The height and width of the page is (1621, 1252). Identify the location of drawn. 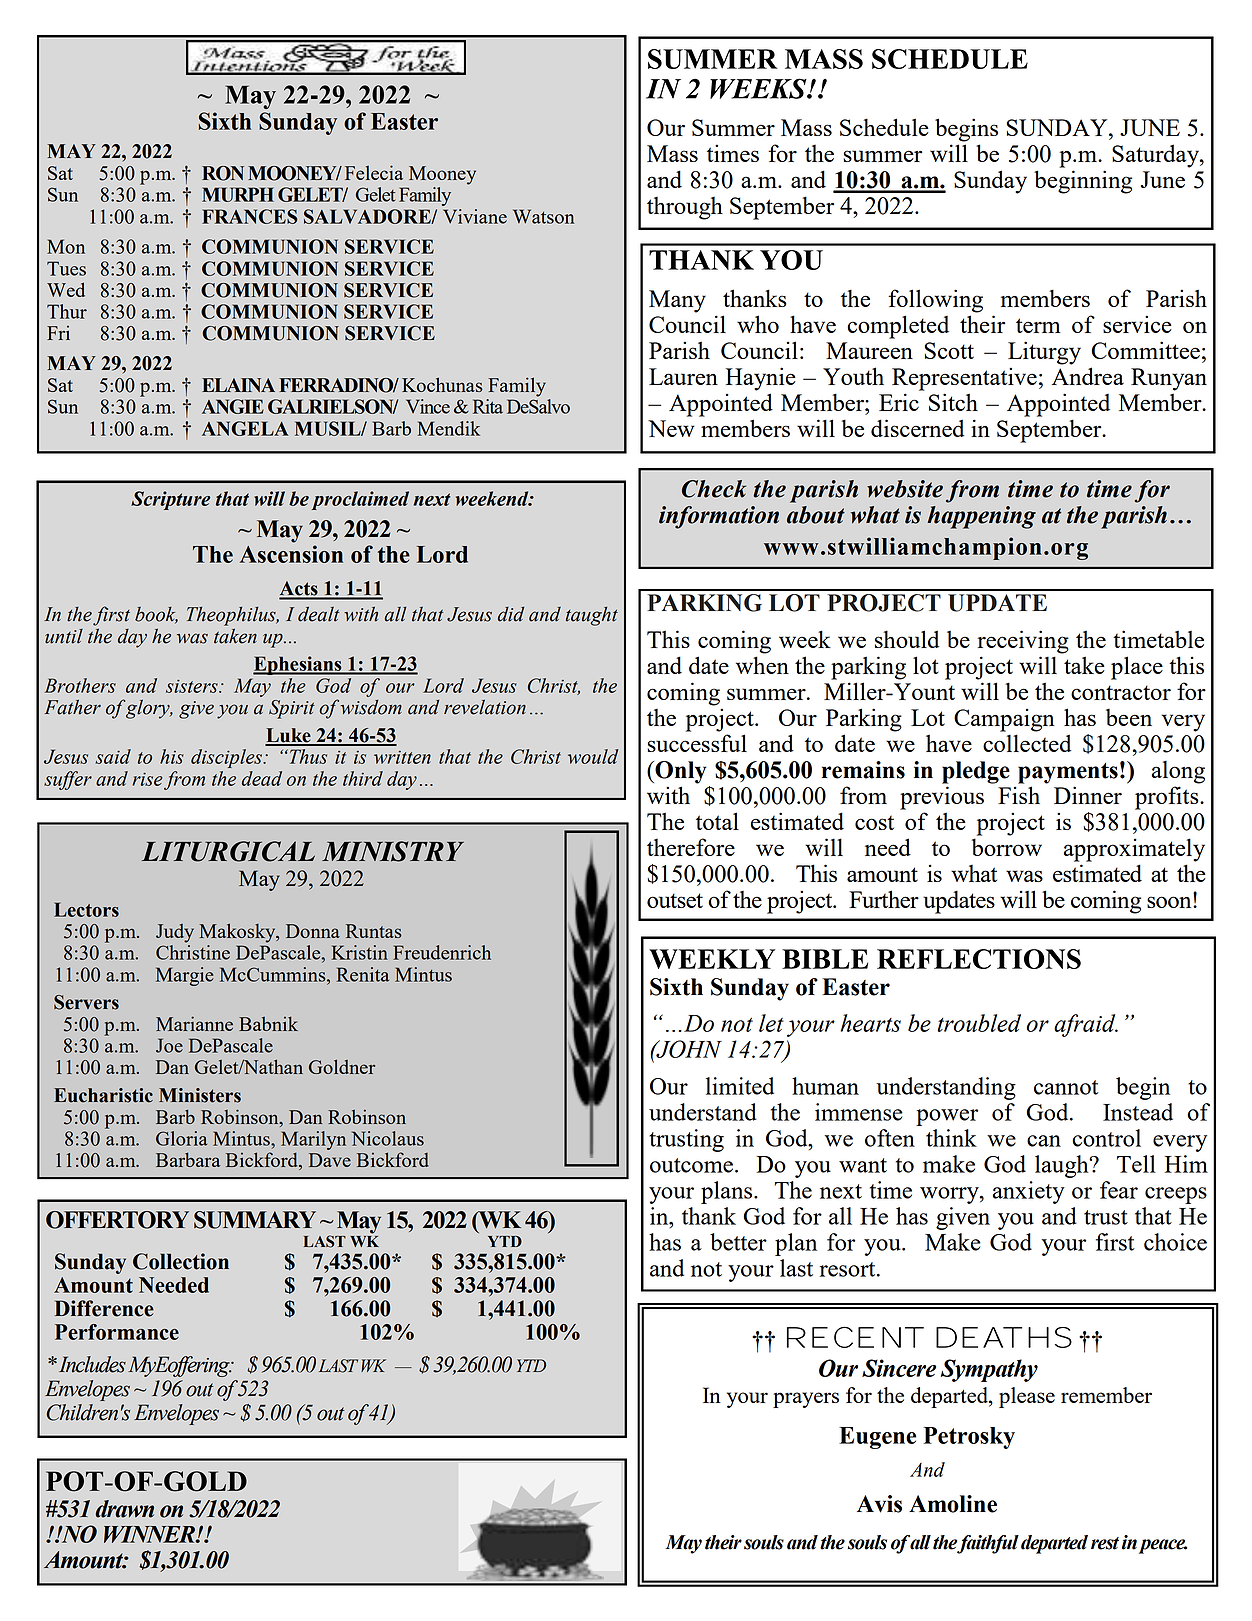
(125, 1509).
